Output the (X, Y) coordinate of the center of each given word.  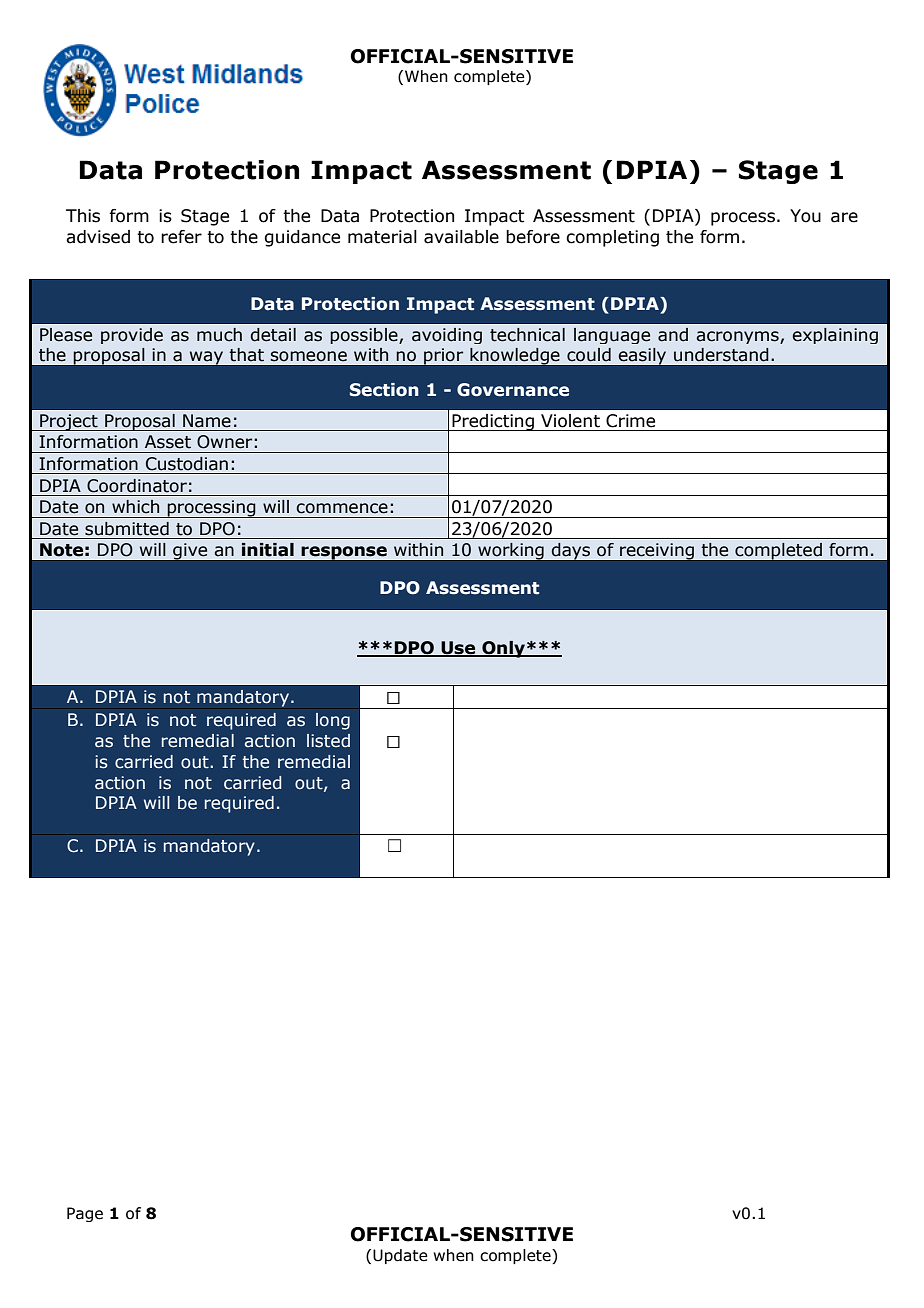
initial (268, 550)
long (333, 721)
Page (85, 1214)
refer (181, 237)
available (461, 237)
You (805, 216)
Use (458, 649)
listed (328, 741)
